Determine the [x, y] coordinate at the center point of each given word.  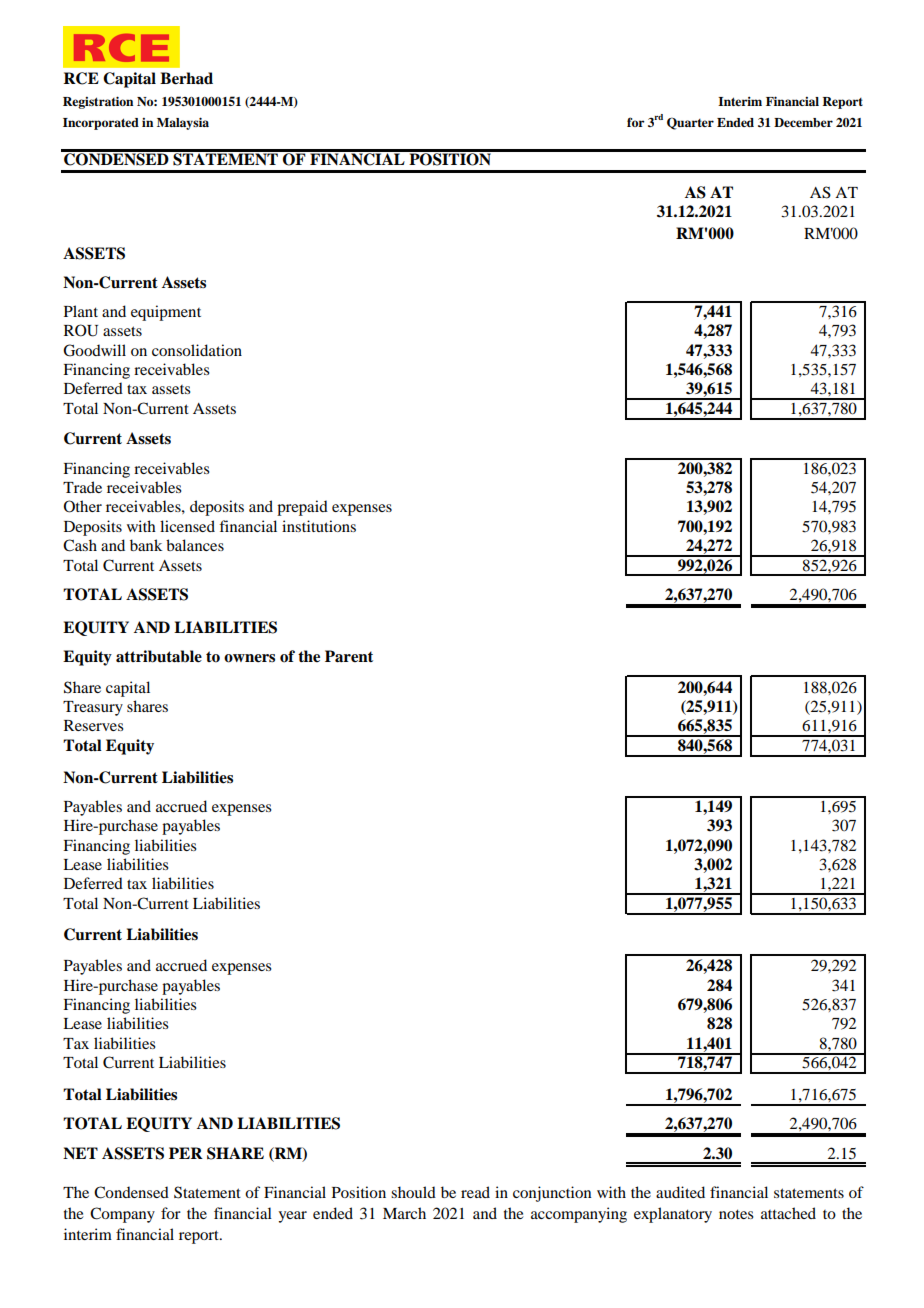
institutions [319, 526]
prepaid [302, 508]
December [803, 122]
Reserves [94, 725]
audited [680, 1192]
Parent [349, 656]
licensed [187, 526]
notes [736, 1214]
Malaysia [183, 123]
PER [186, 1153]
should [413, 1192]
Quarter [690, 123]
